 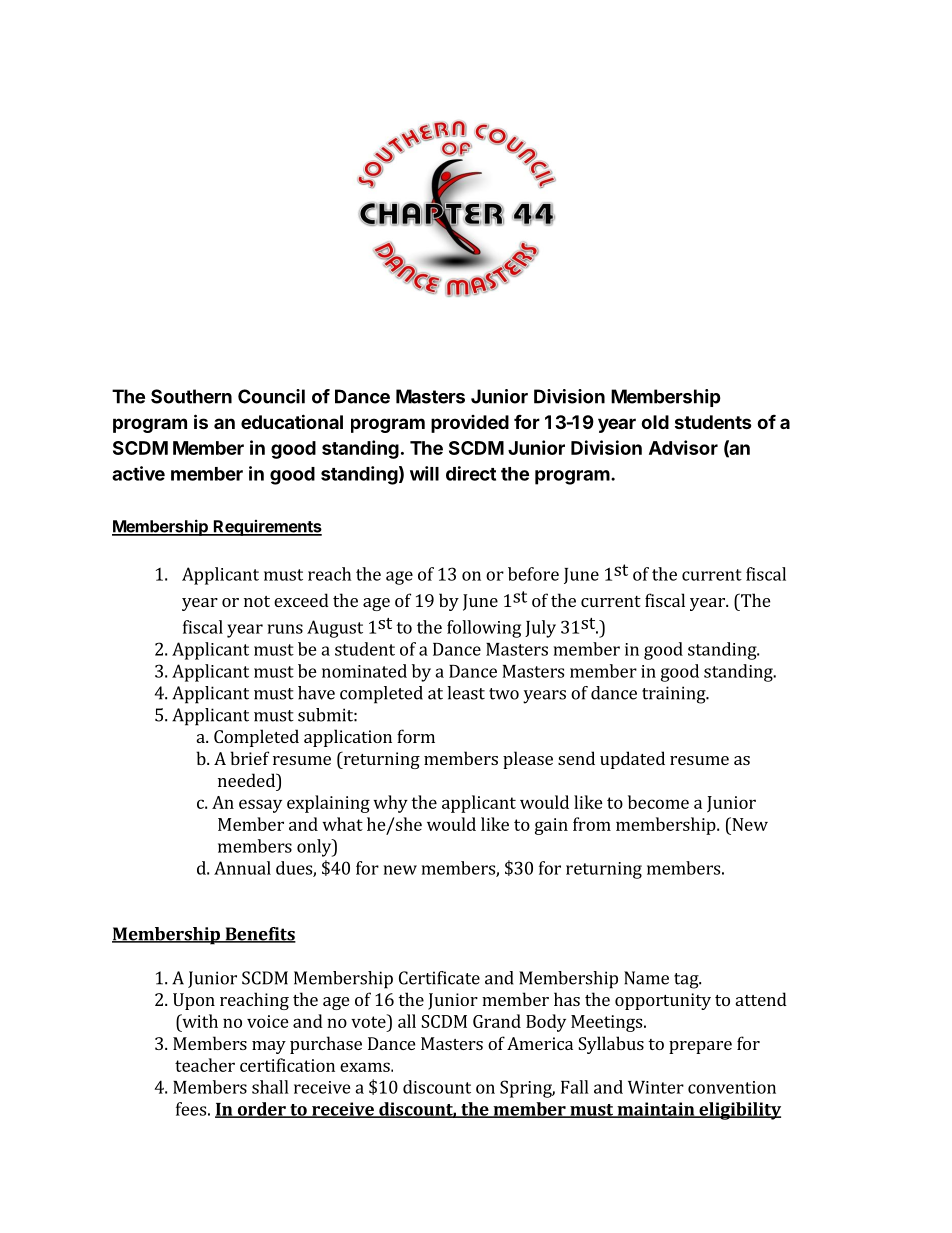 I want to click on Certificate, so click(x=439, y=978).
